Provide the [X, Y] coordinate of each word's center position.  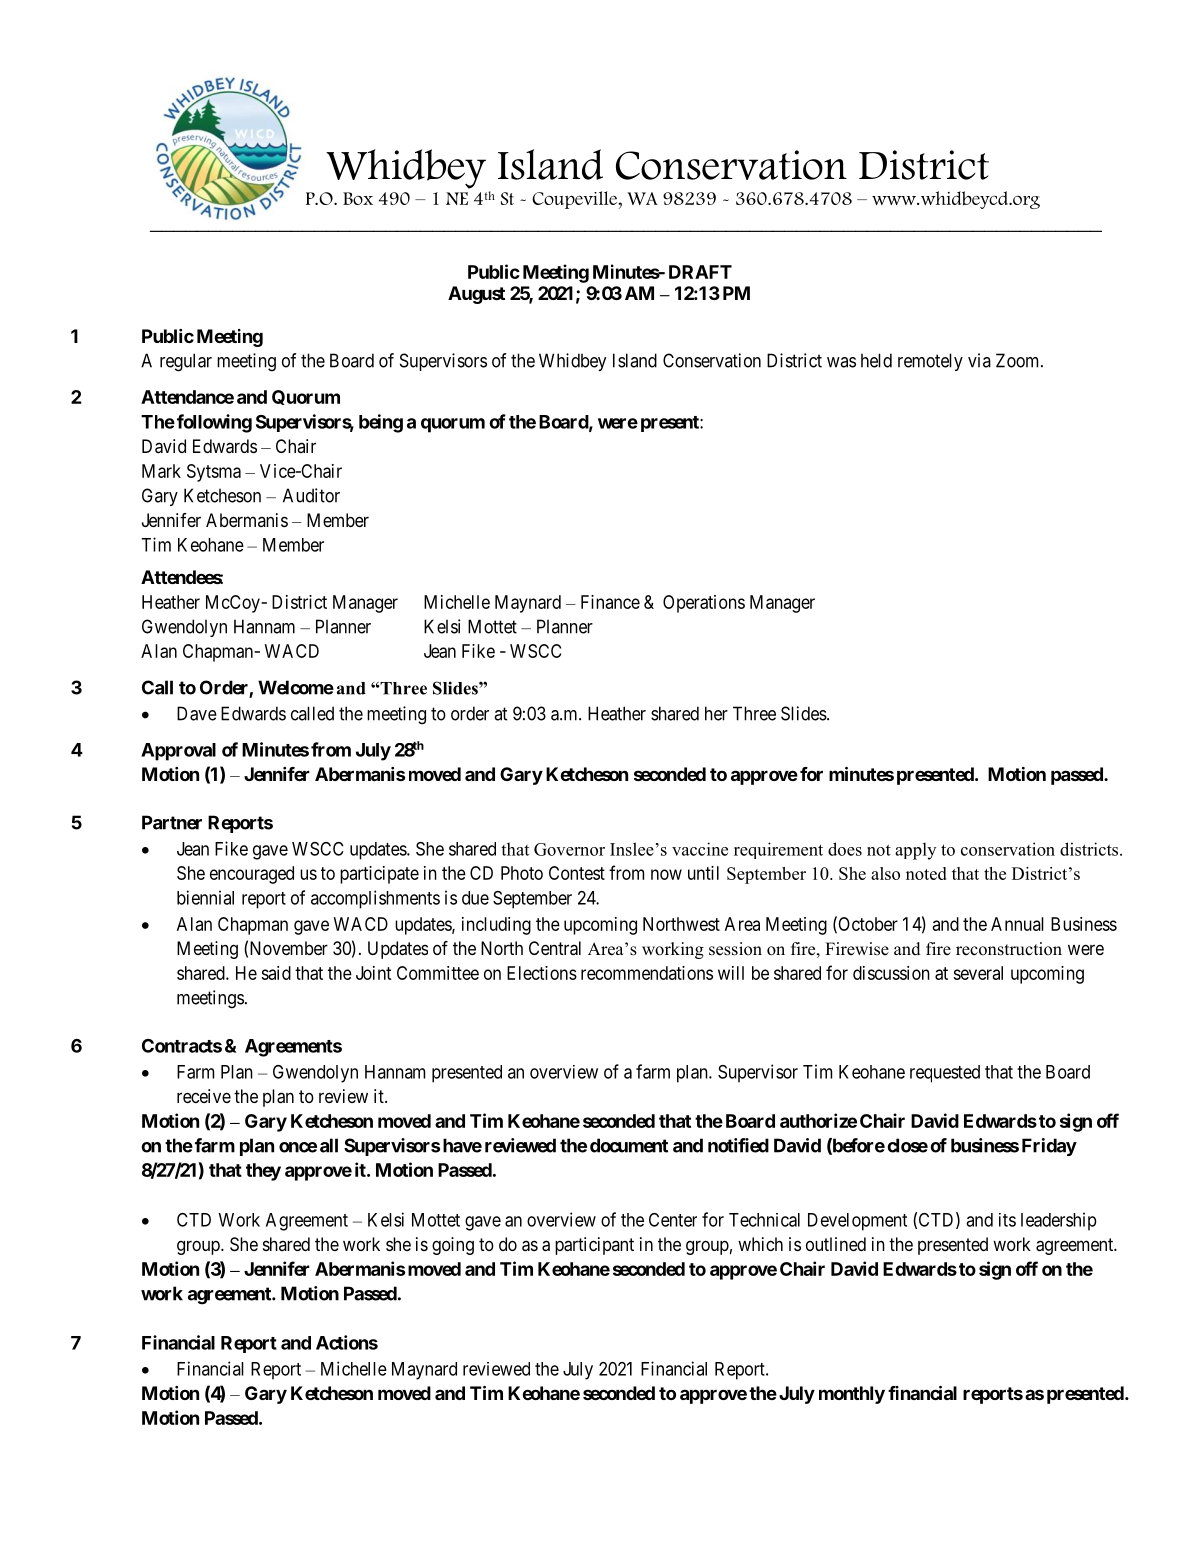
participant [594, 1246]
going [453, 1246]
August [476, 295]
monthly [852, 1395]
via [979, 360]
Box [358, 198]
